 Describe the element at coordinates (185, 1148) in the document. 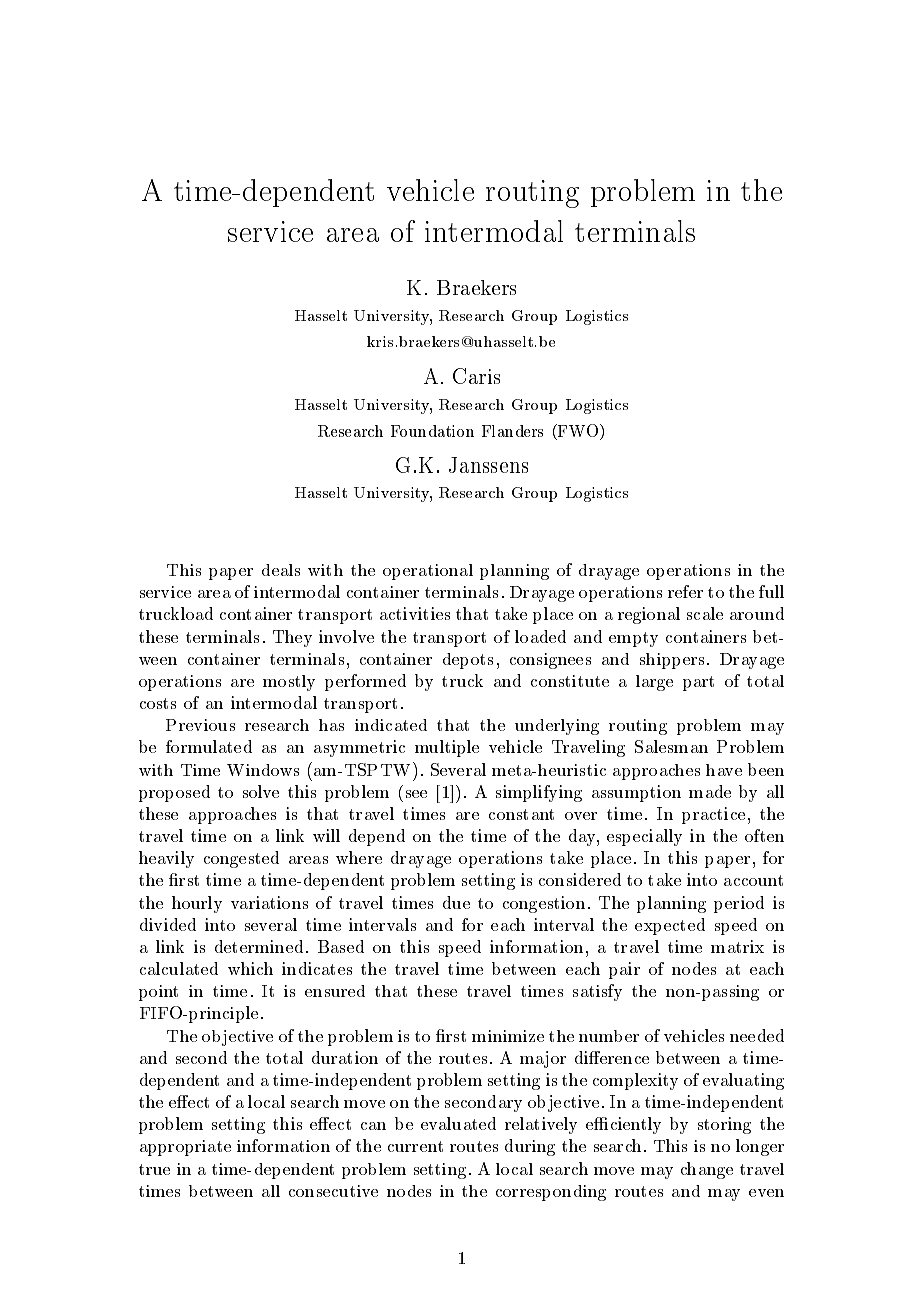

I see `appropriate` at that location.
